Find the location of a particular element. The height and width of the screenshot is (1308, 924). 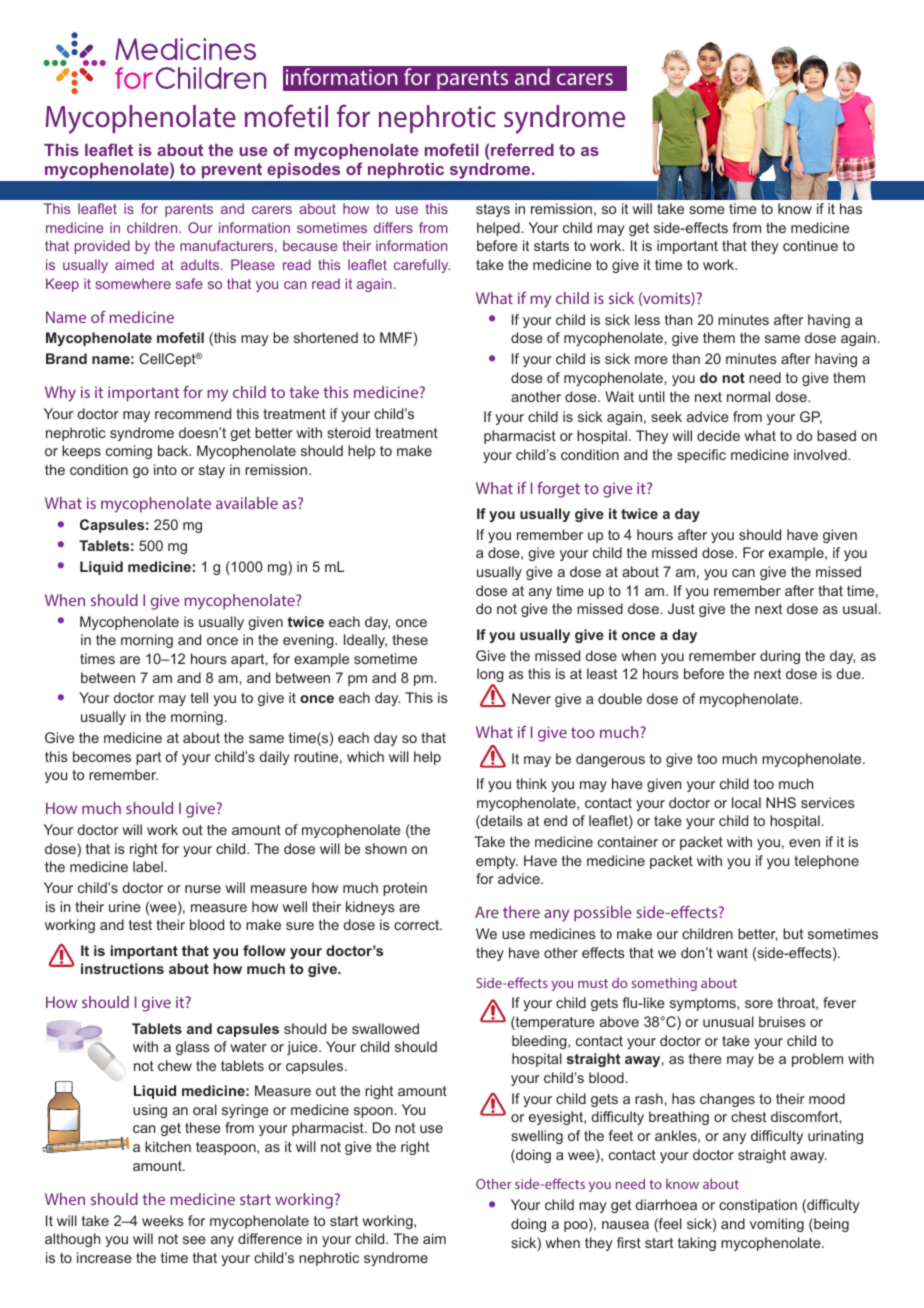

referred is located at coordinates (522, 149).
